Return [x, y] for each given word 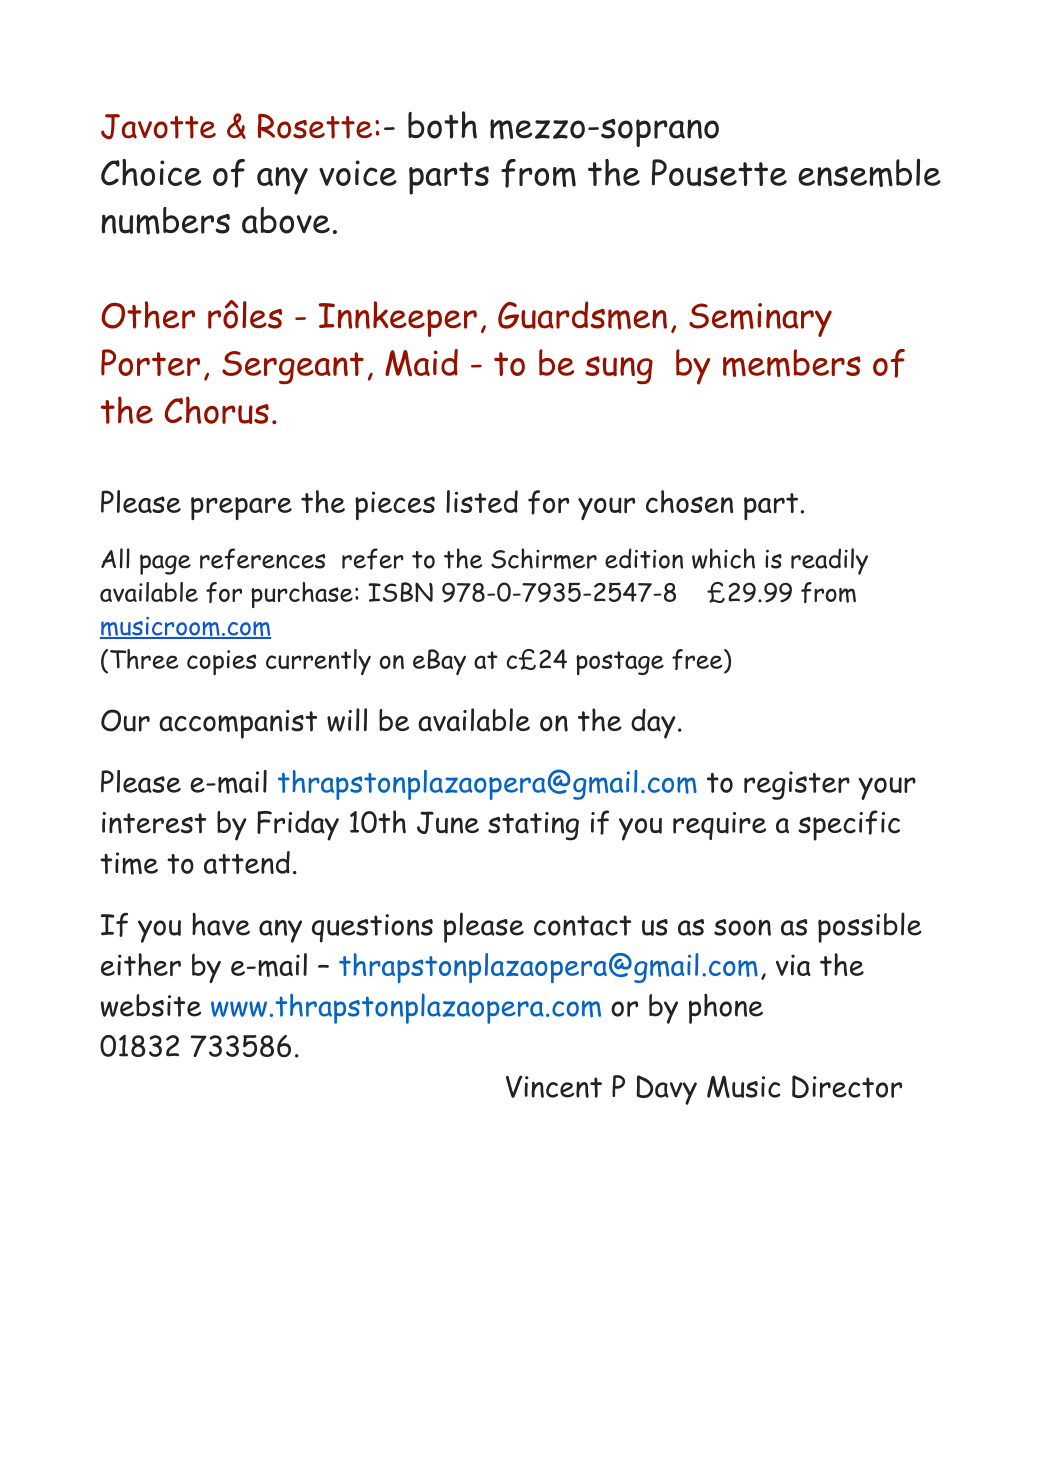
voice [358, 173]
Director [847, 1086]
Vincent [554, 1086]
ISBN [400, 592]
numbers [166, 221]
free [698, 661]
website [151, 1005]
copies [221, 662]
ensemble [869, 172]
